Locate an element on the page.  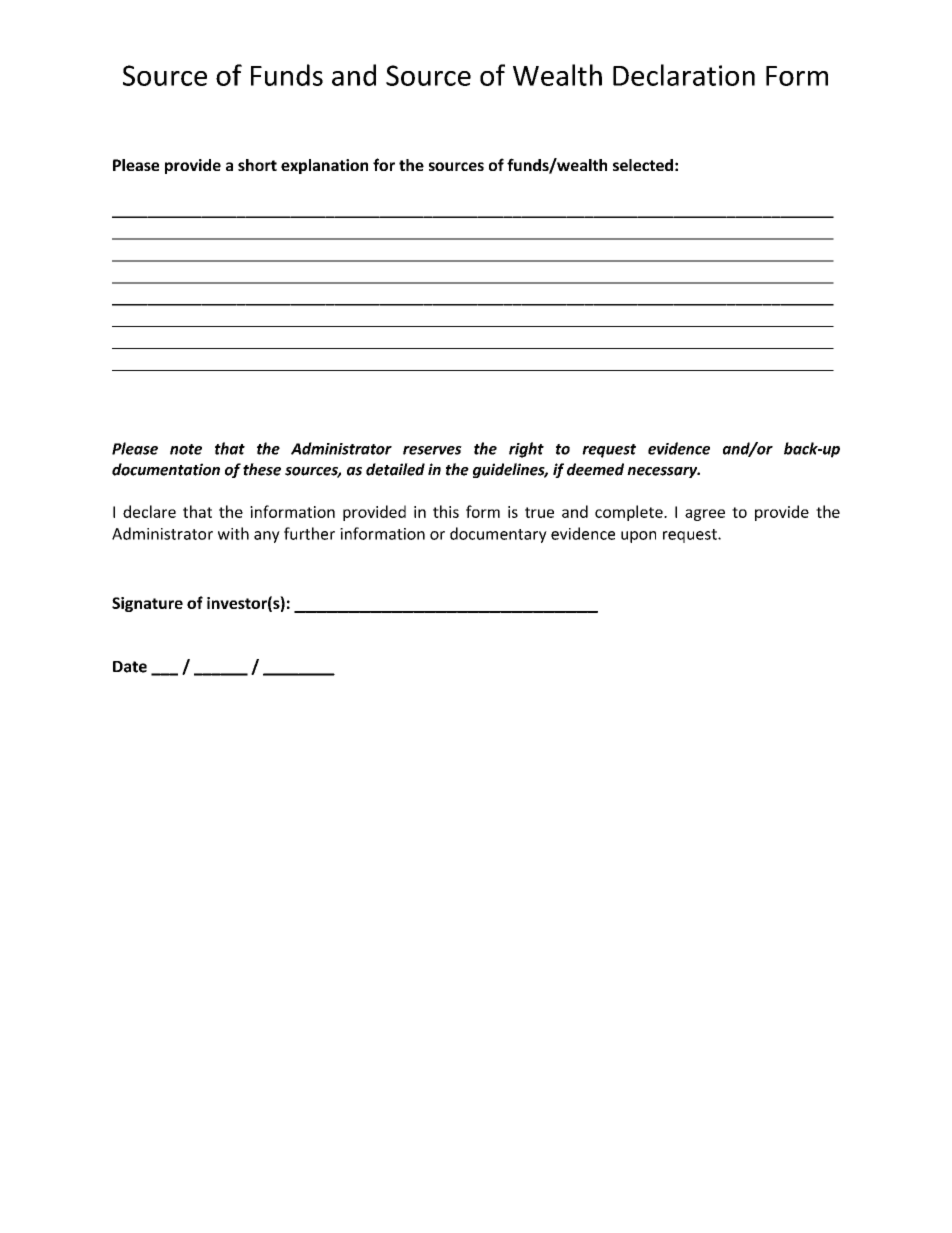
declare is located at coordinates (149, 511).
